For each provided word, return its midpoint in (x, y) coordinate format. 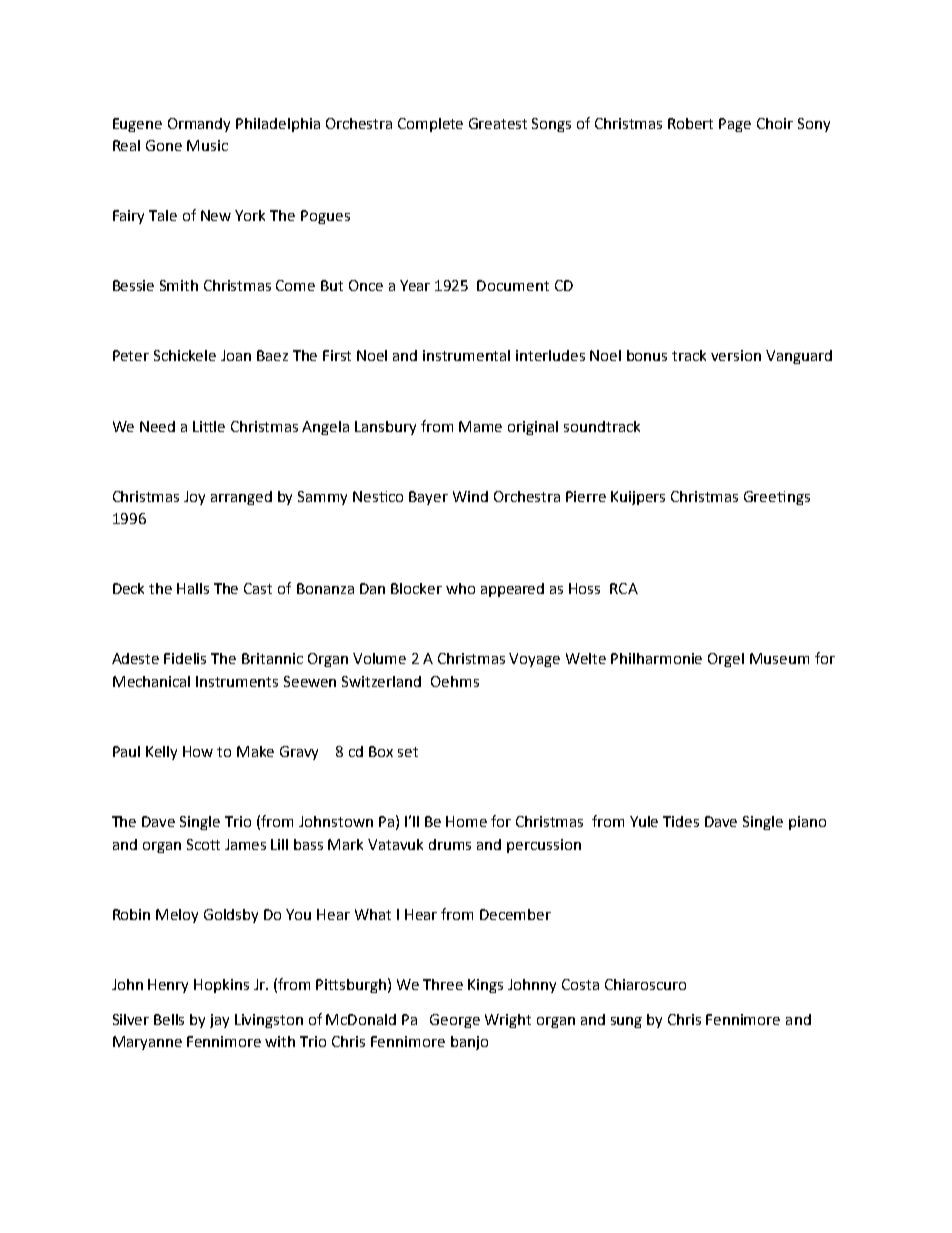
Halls (193, 588)
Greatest (498, 123)
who (460, 588)
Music (207, 145)
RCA (624, 588)
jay (219, 1021)
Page (735, 125)
